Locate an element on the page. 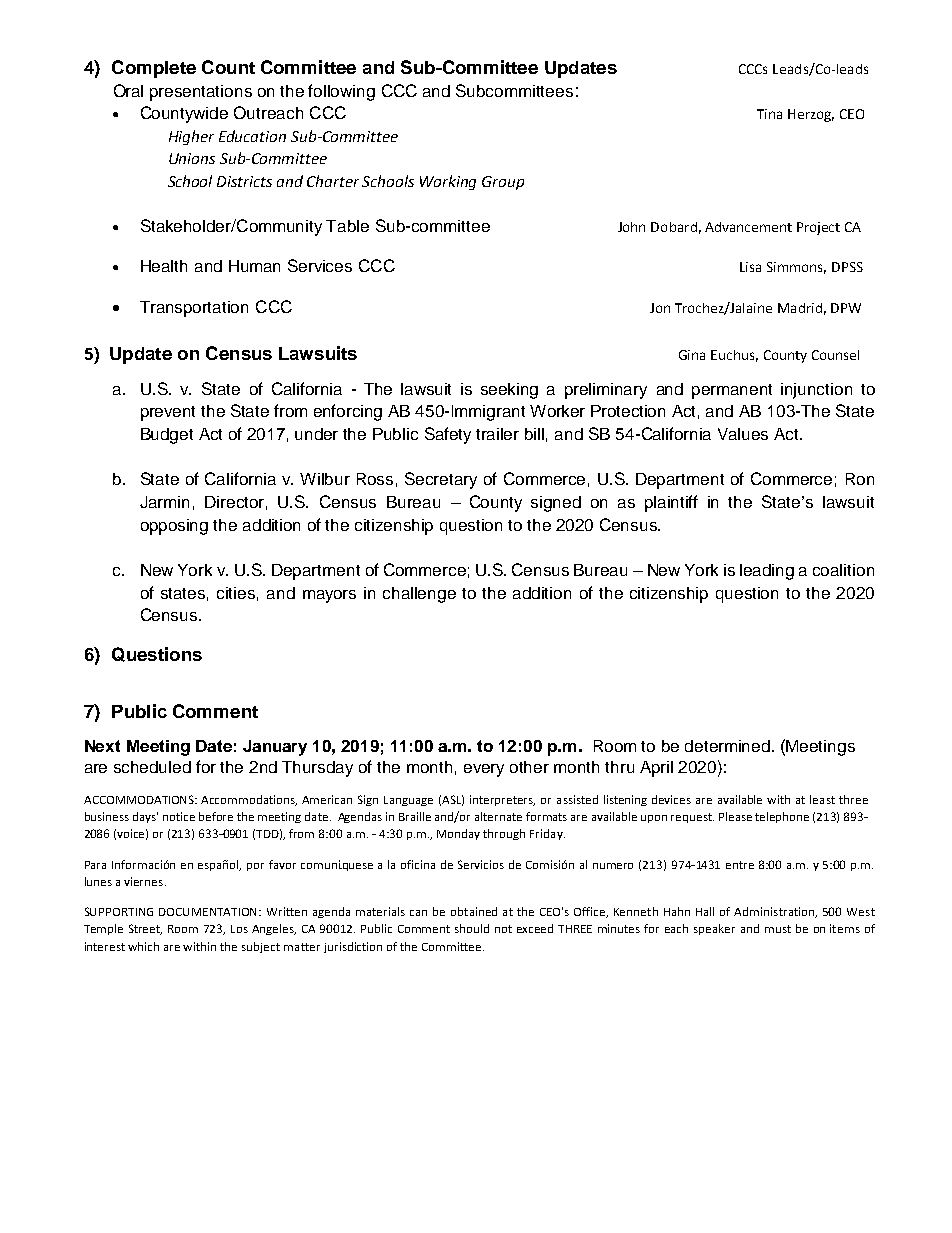 This document has height=1233, width=952. following is located at coordinates (341, 92).
